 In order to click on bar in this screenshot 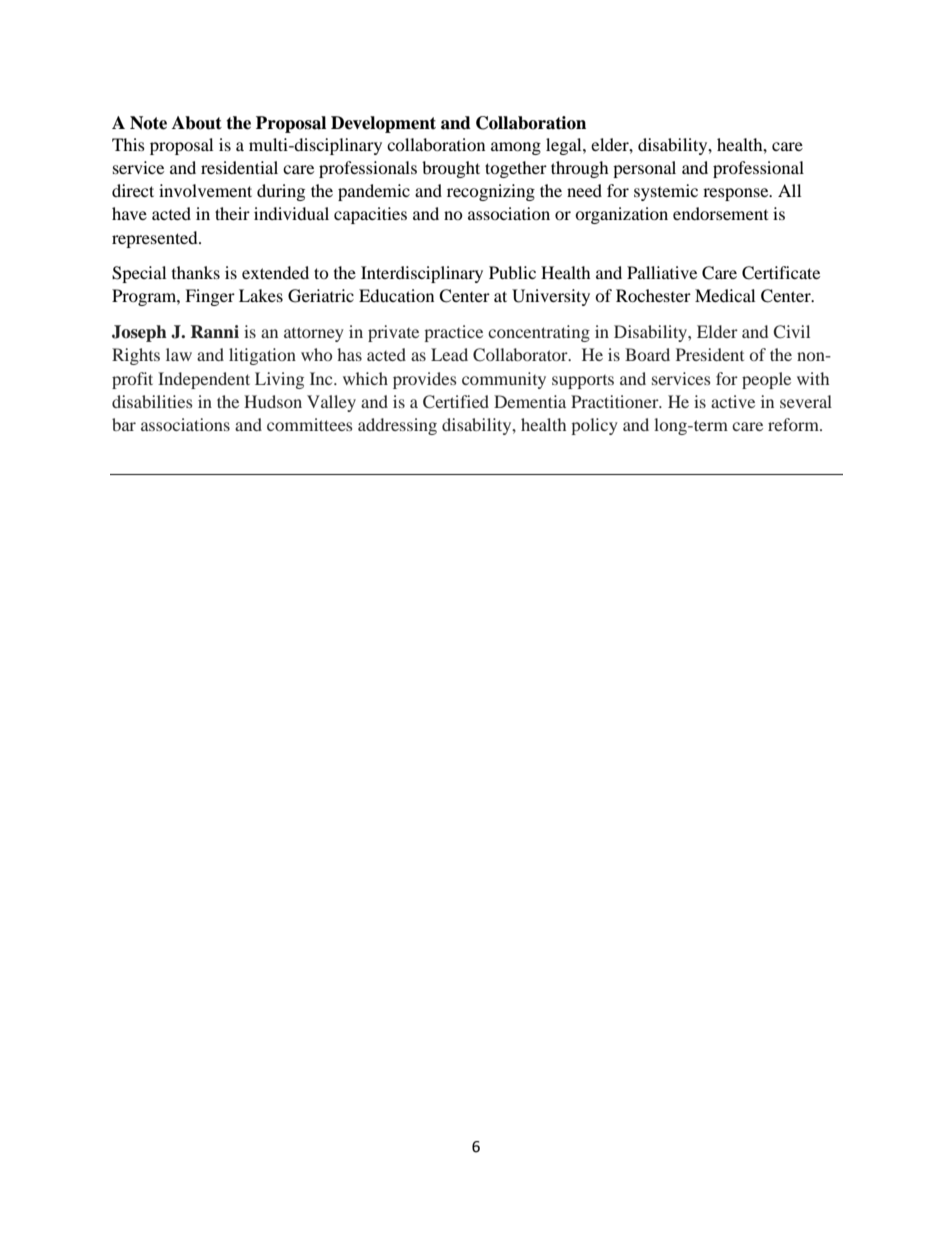, I will do `click(124, 424)`.
